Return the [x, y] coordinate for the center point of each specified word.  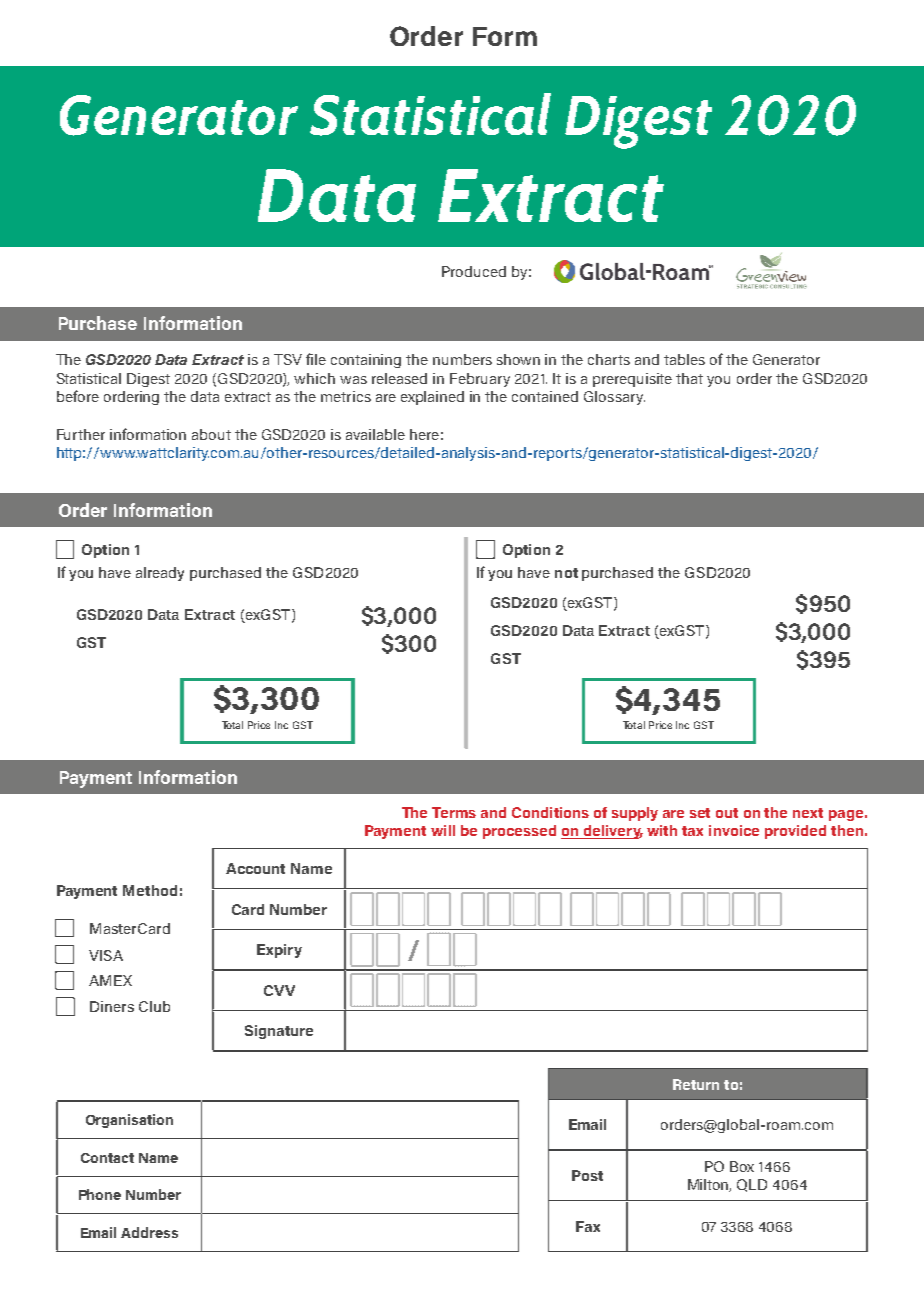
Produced [474, 271]
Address [149, 1232]
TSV [288, 359]
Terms [454, 812]
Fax [588, 1226]
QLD [752, 1185]
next [808, 813]
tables [684, 359]
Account [255, 868]
